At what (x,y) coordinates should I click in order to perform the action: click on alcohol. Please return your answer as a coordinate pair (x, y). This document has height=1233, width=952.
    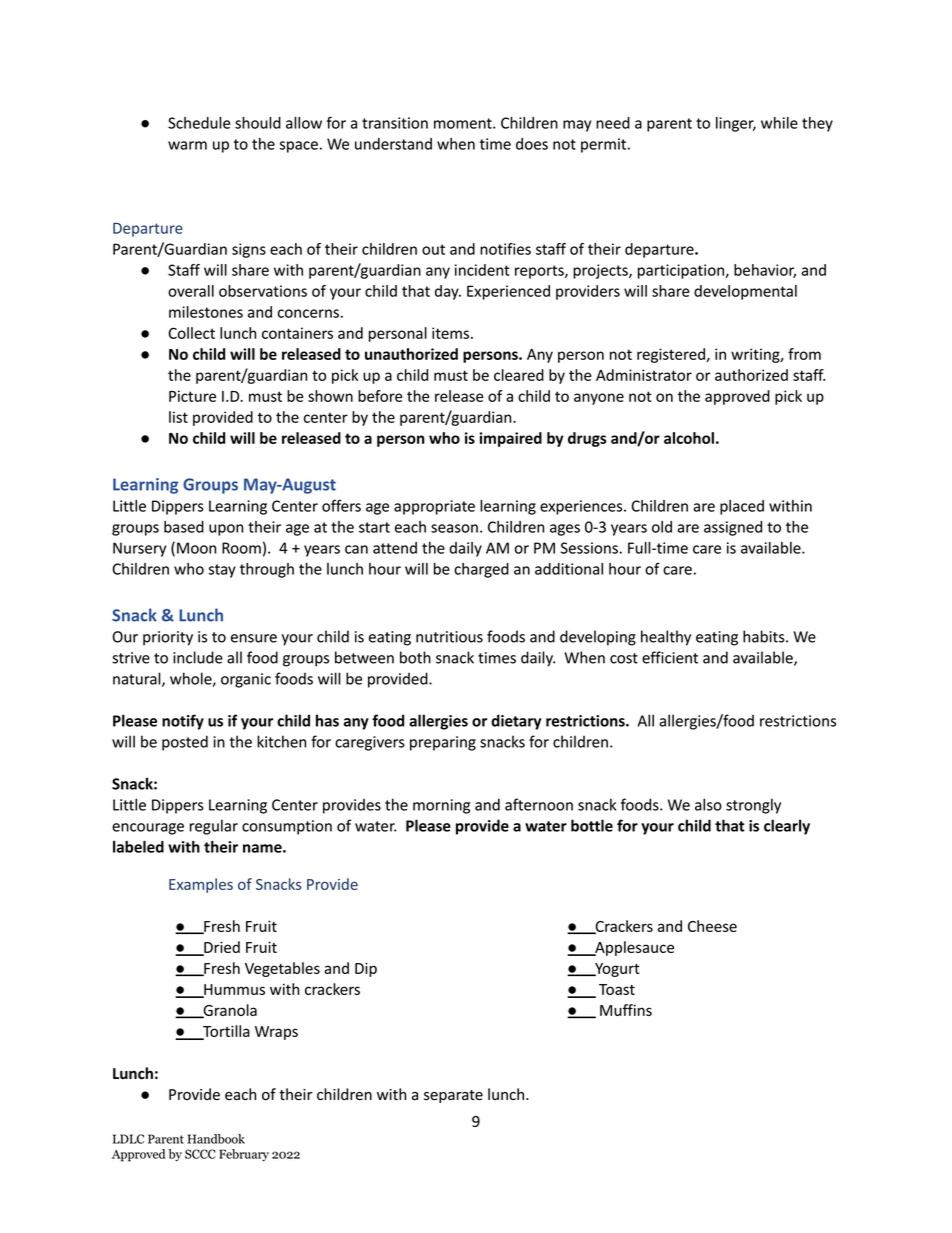
    Looking at the image, I should click on (689, 438).
